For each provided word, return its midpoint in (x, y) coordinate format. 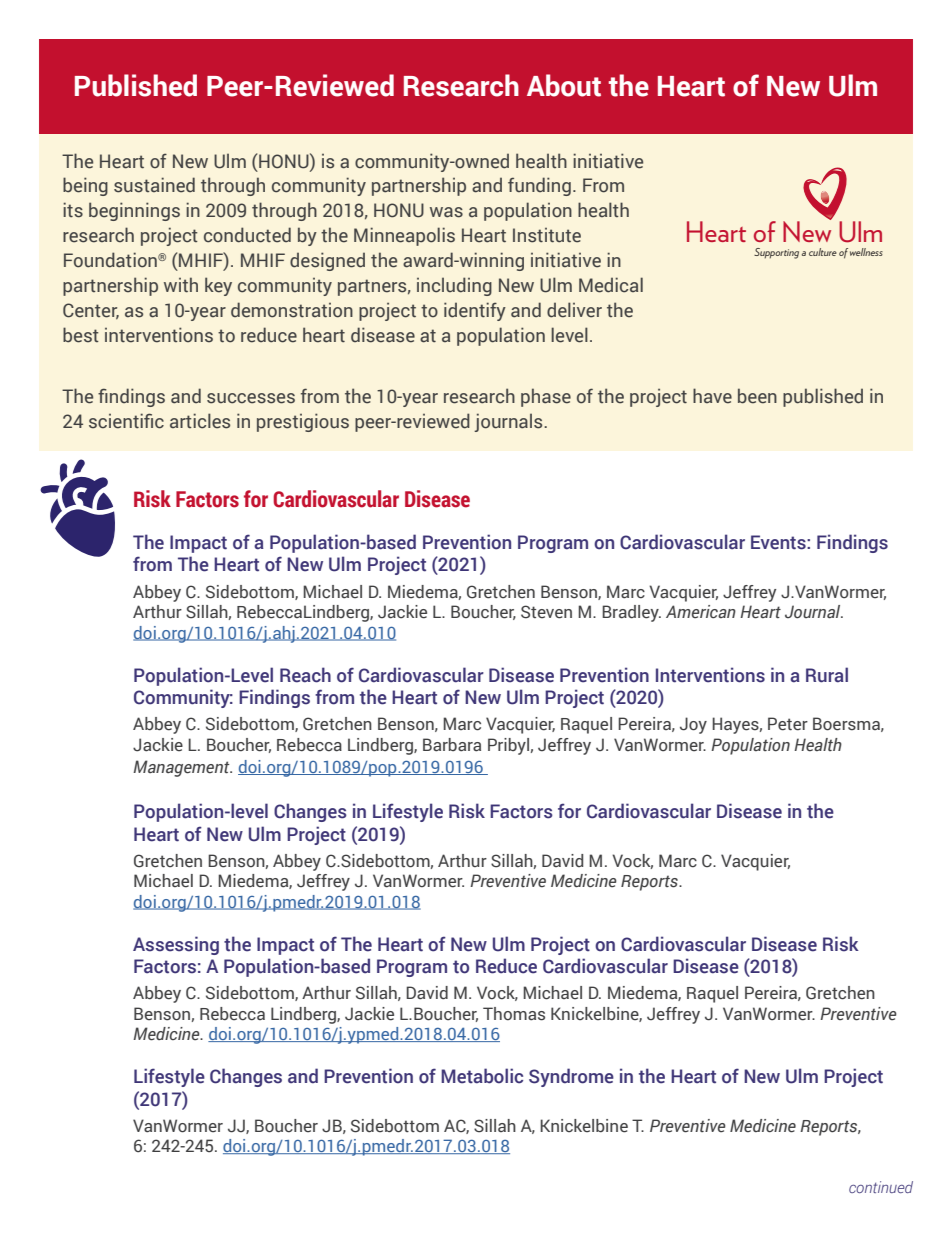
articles (200, 421)
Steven (546, 612)
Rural (827, 675)
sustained (154, 185)
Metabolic (482, 1076)
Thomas (514, 1014)
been (757, 396)
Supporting (776, 253)
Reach (305, 675)
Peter (788, 724)
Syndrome (571, 1077)
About (564, 85)
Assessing (176, 945)
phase (546, 397)
